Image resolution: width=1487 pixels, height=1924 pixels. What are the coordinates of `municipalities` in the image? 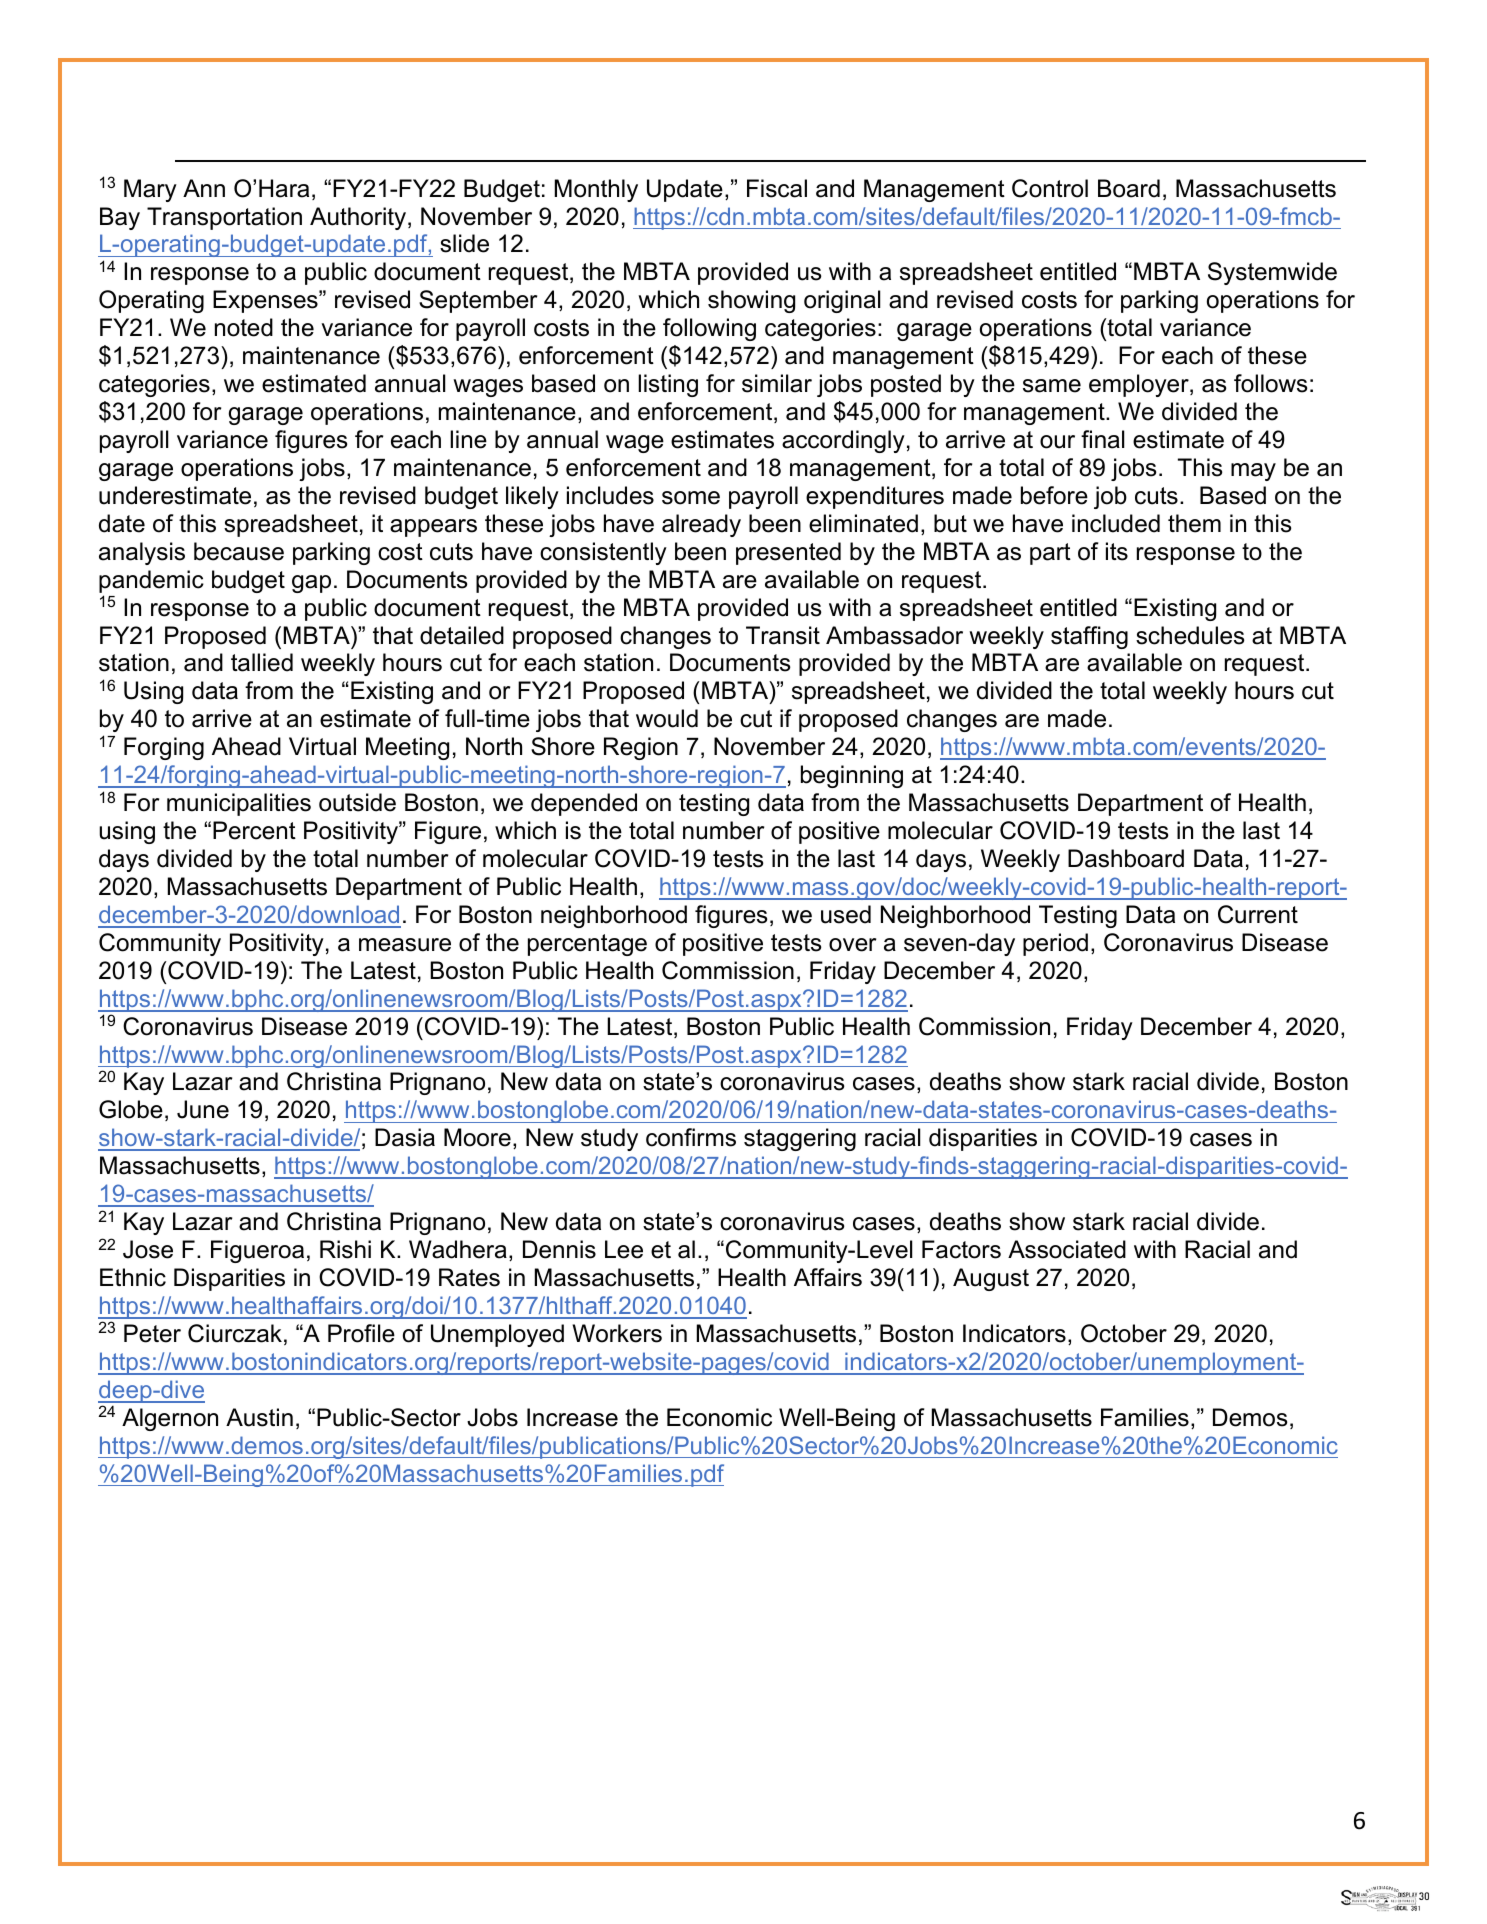 It's located at (239, 804).
